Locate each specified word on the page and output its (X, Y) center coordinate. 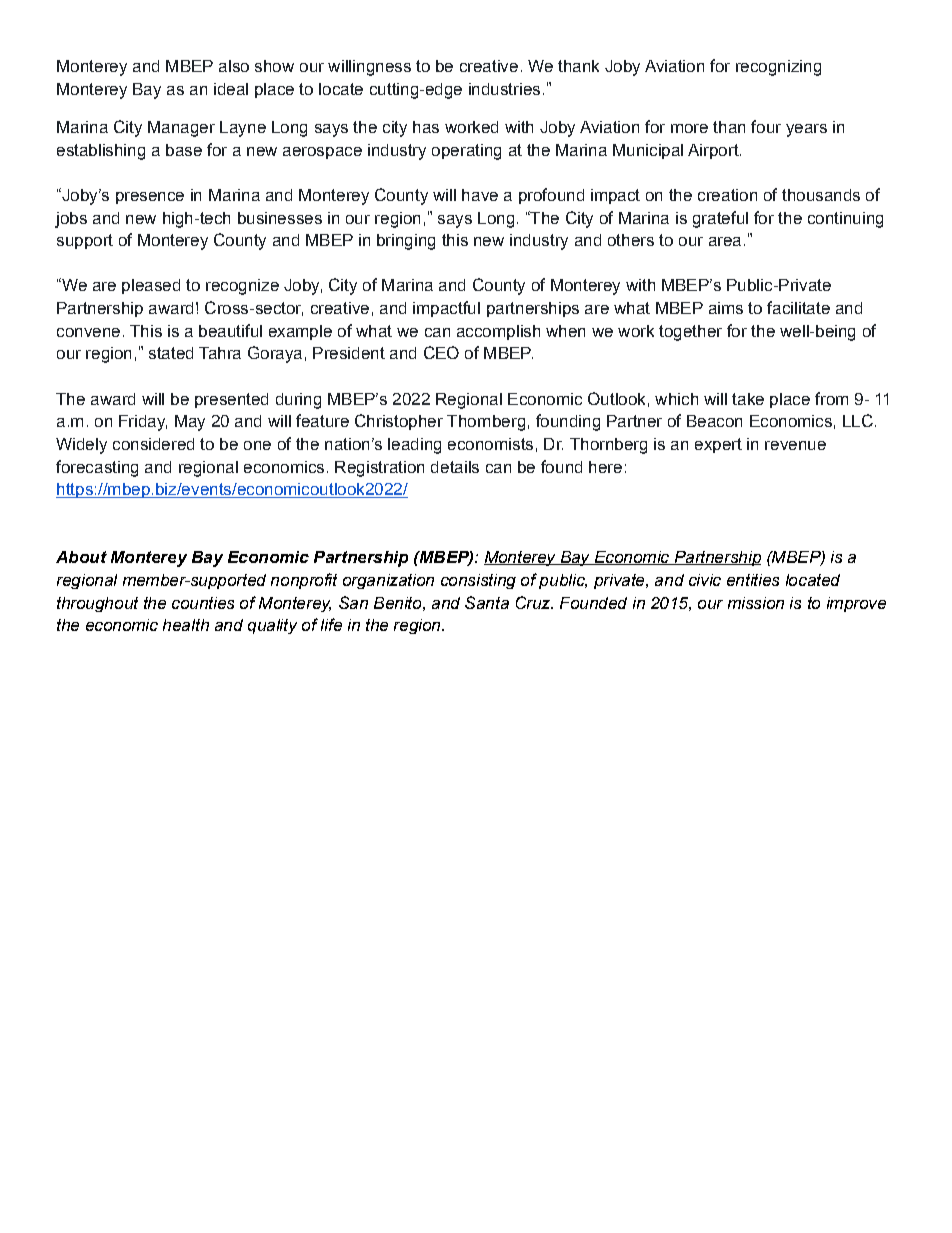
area (725, 241)
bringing (406, 242)
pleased (151, 286)
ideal (231, 89)
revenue (795, 445)
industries (504, 89)
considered (153, 444)
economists (490, 444)
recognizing (778, 68)
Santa (487, 602)
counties (203, 603)
